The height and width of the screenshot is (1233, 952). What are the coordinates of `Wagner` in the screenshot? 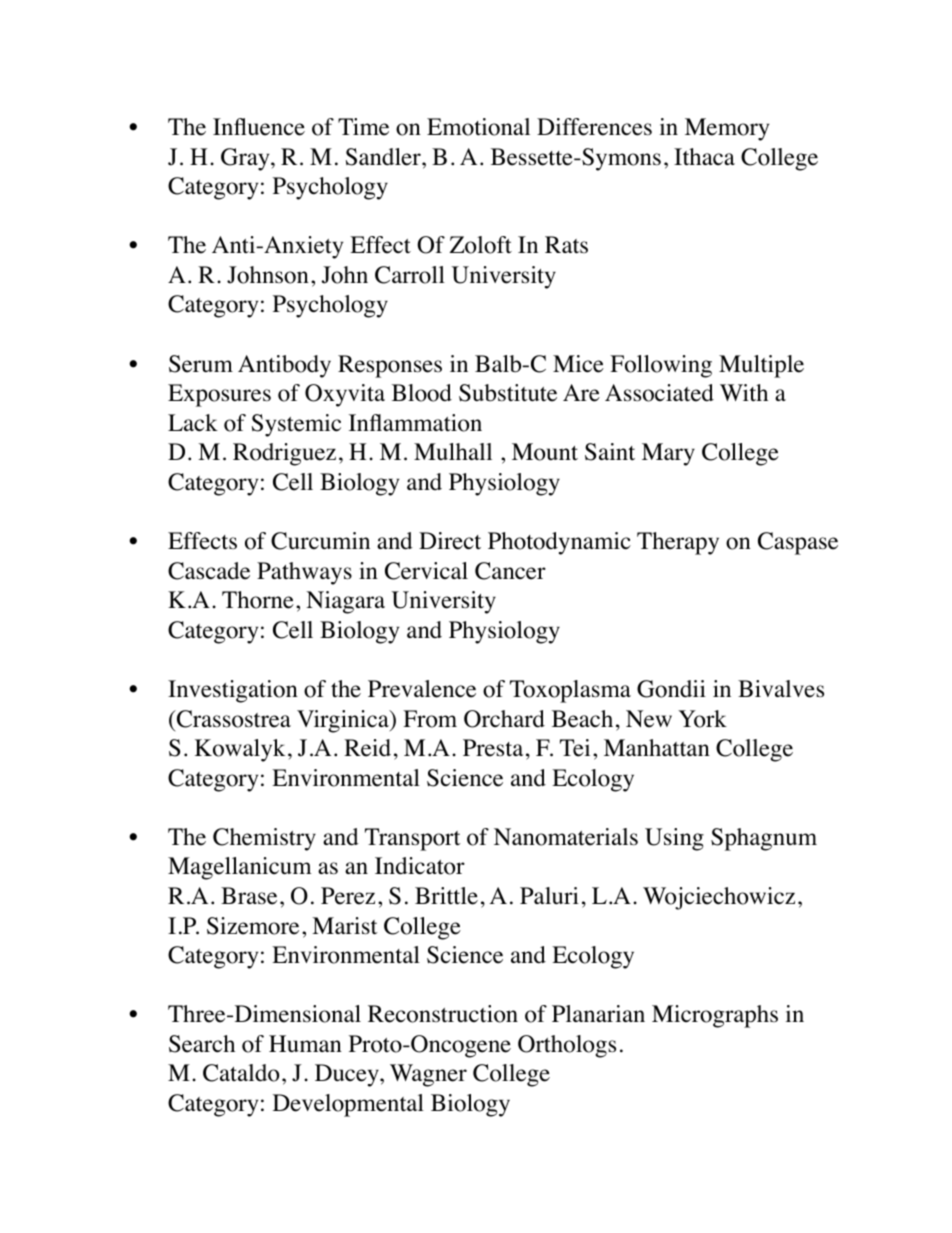 It's located at (428, 1075).
